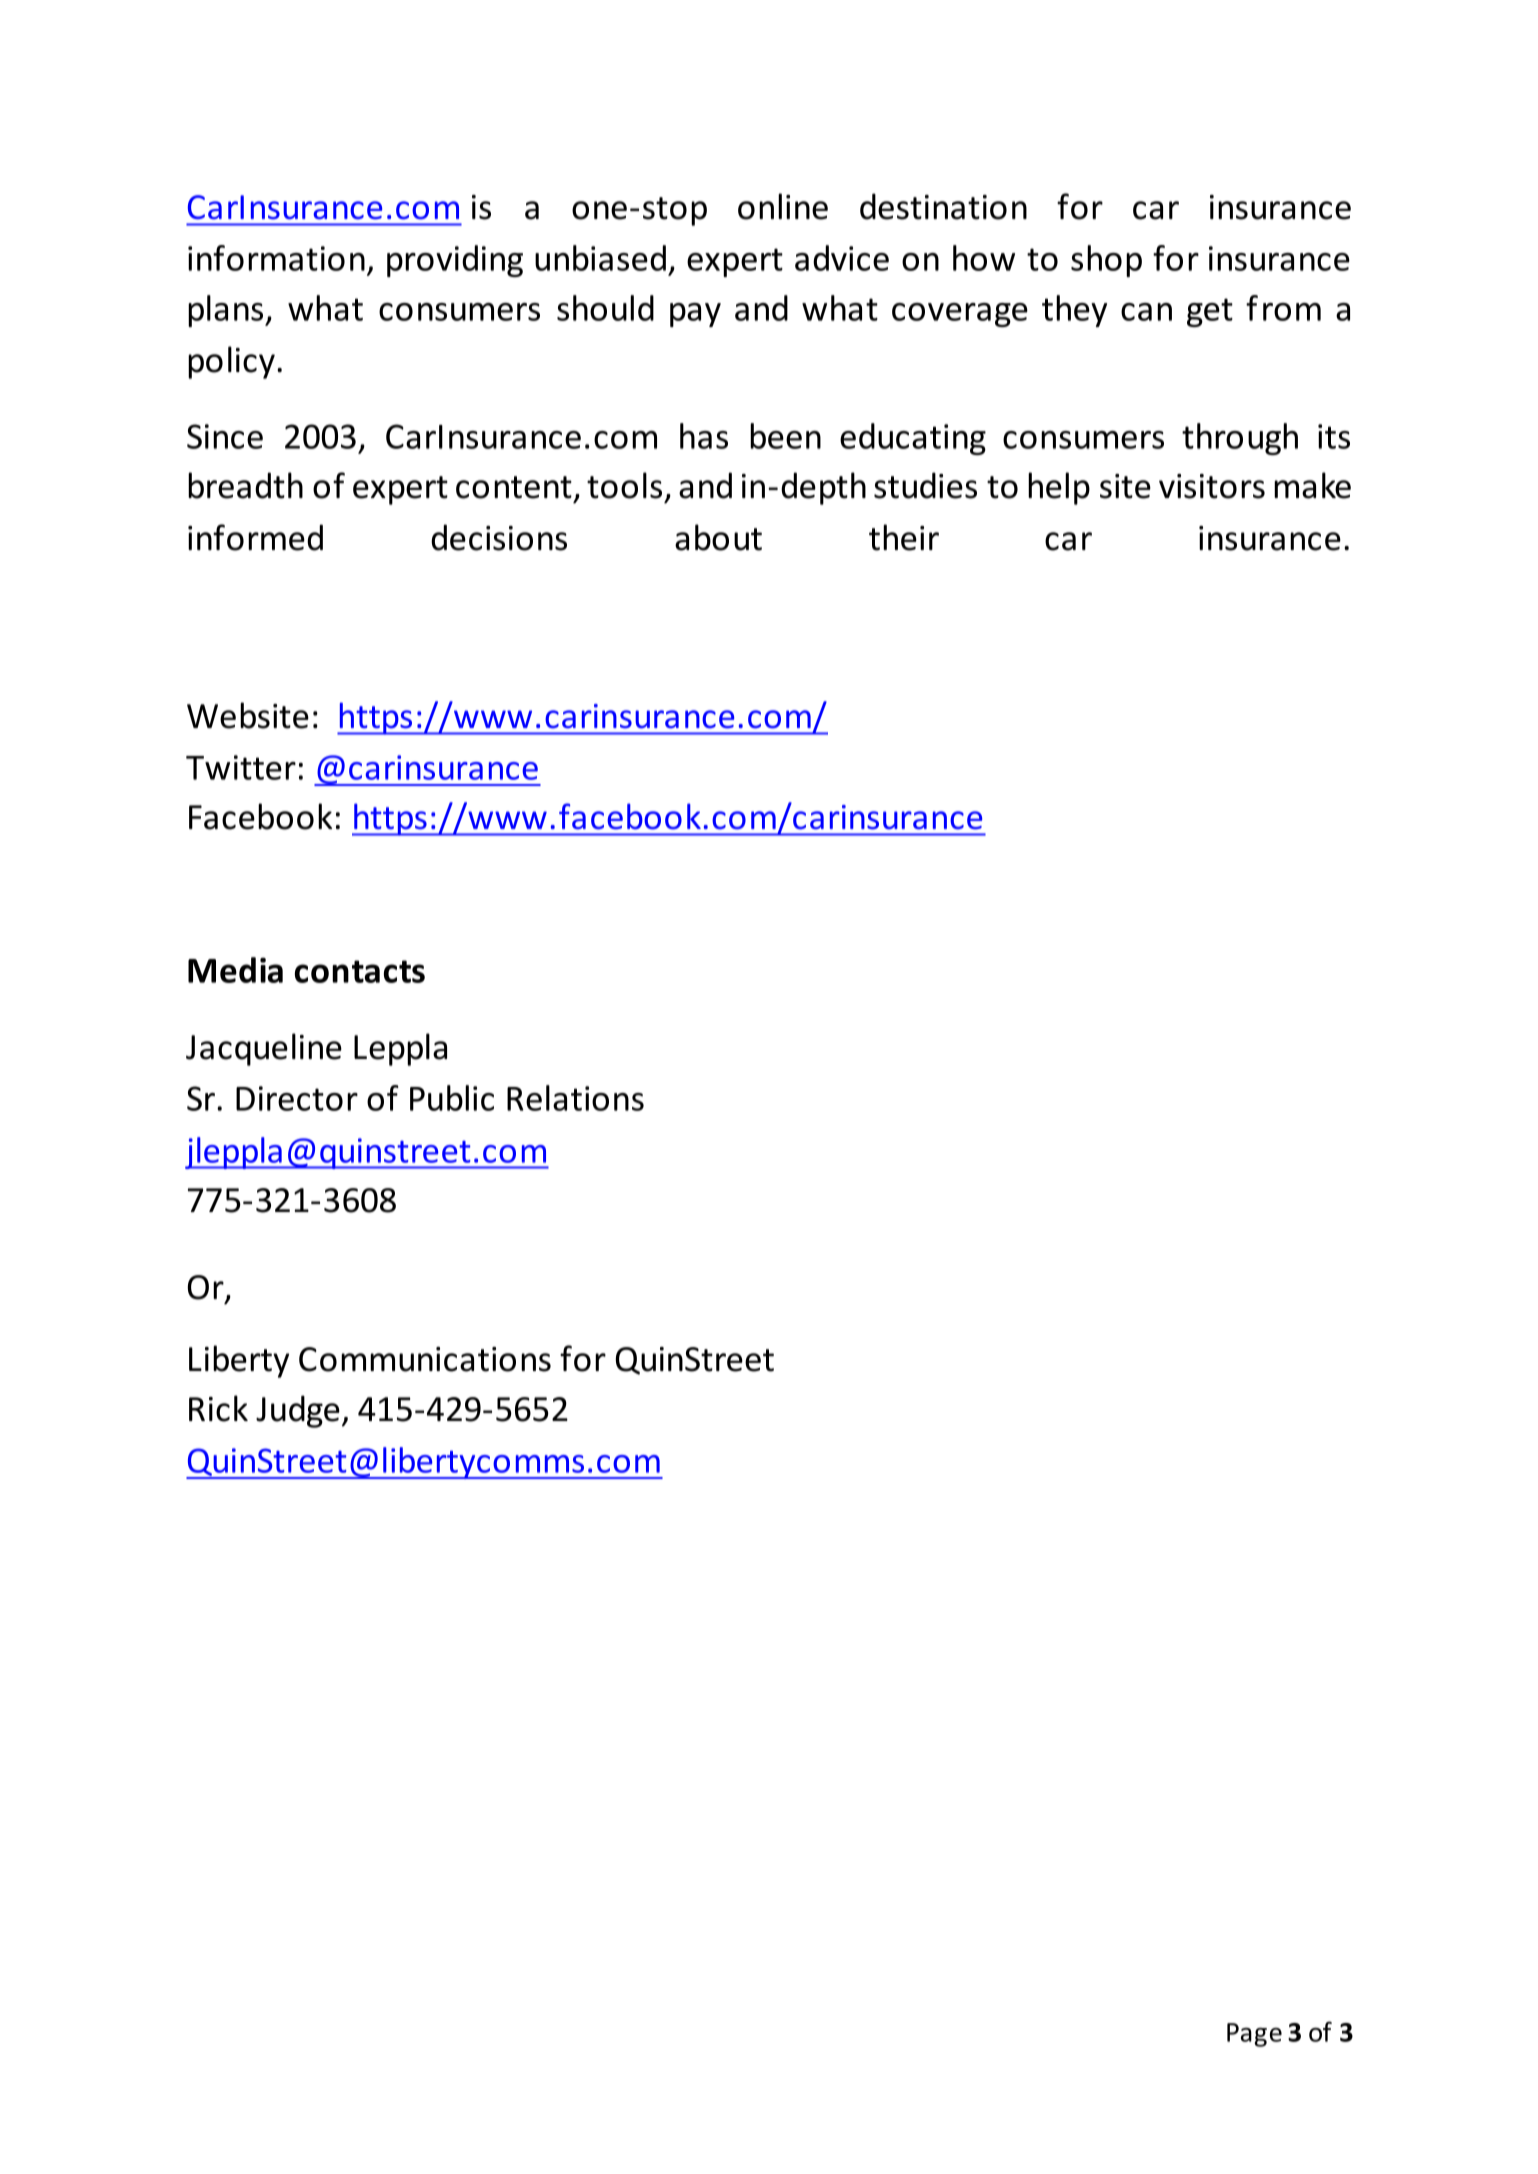  I want to click on Director, so click(297, 1098).
